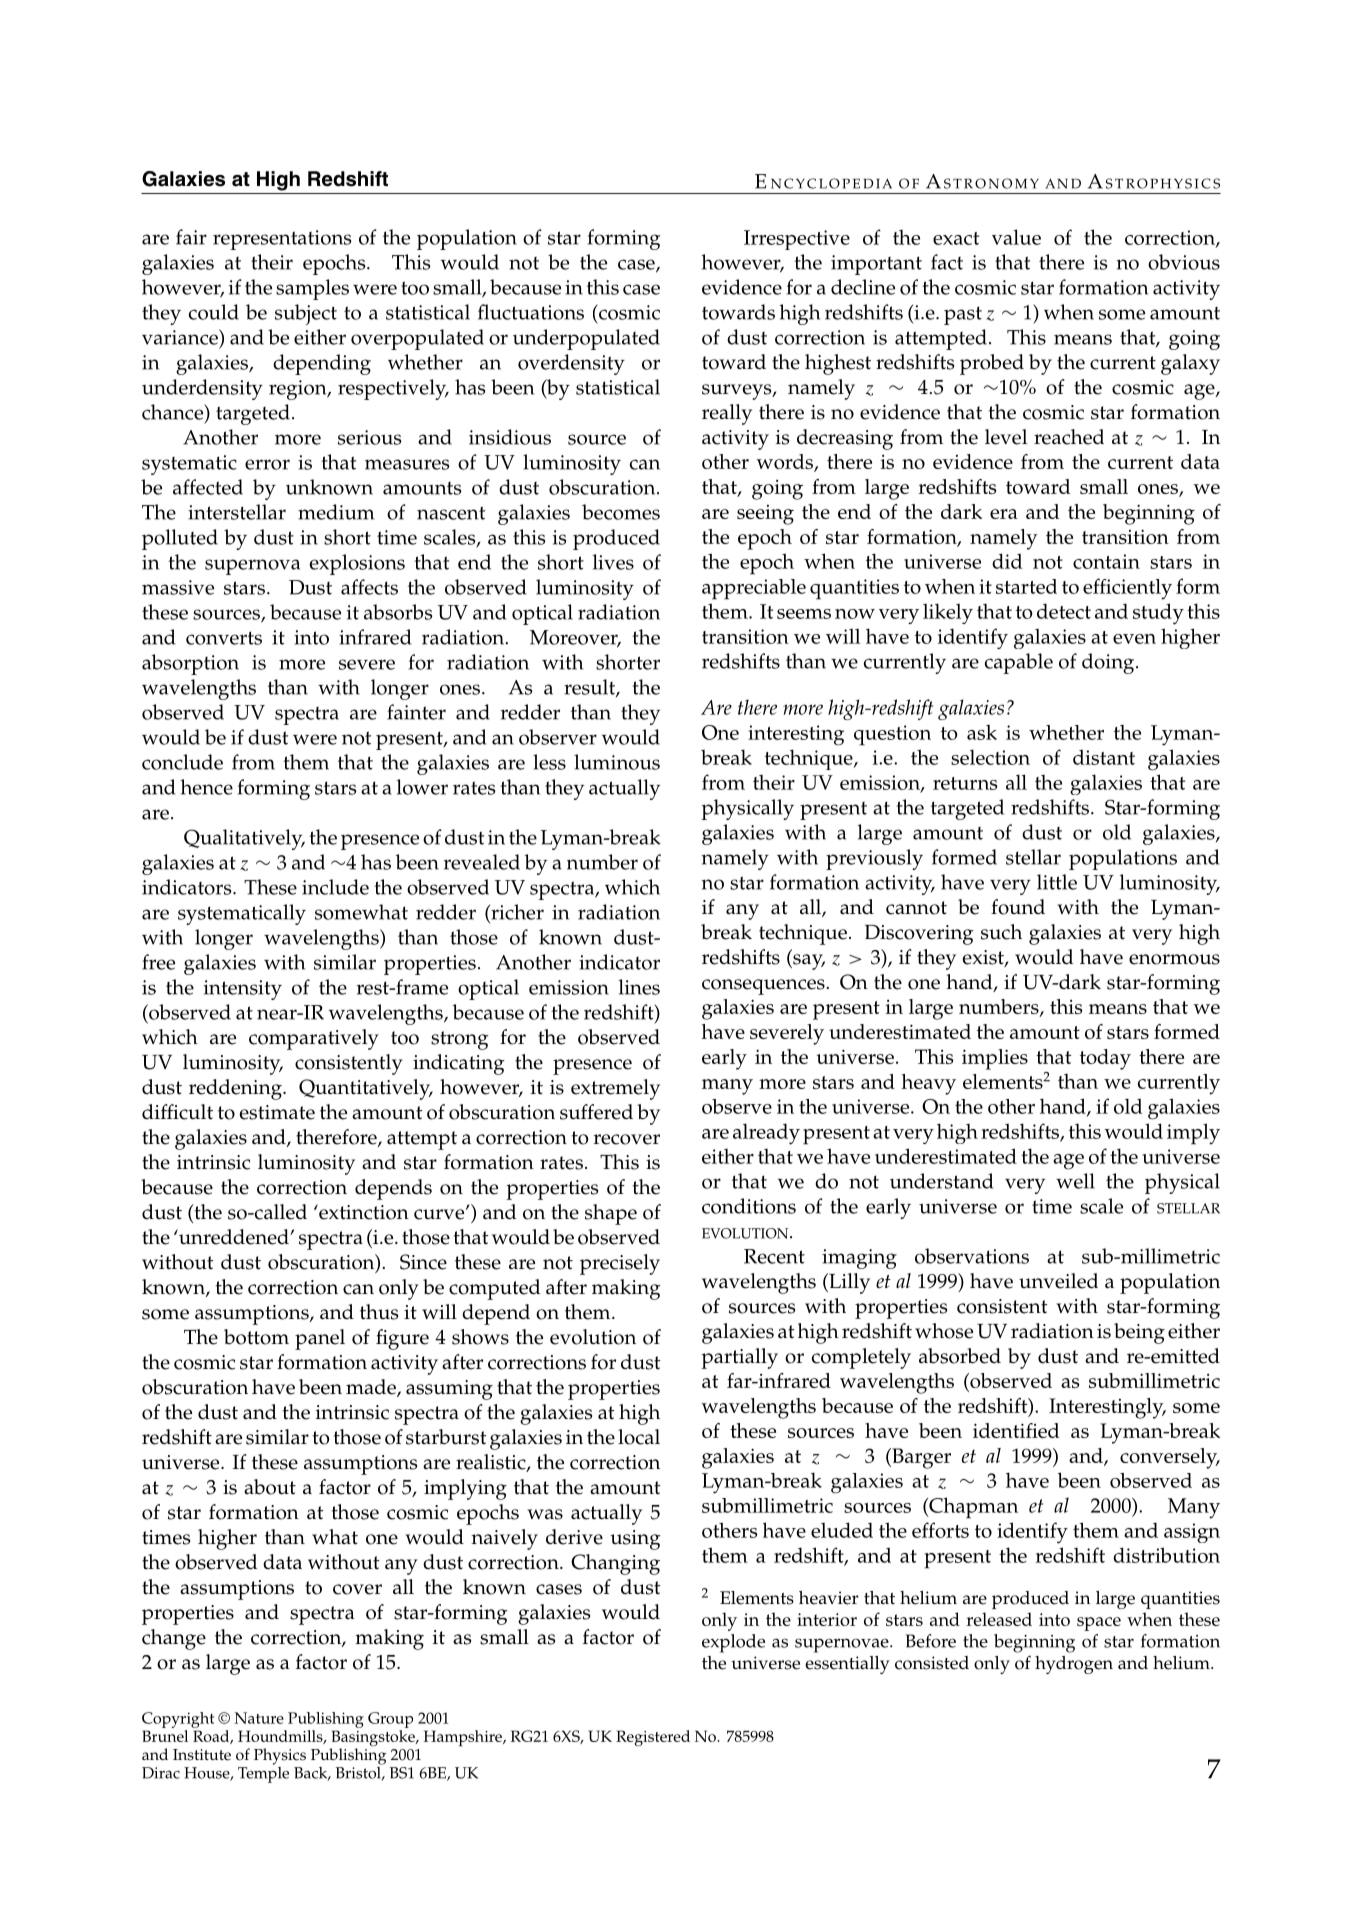 Image resolution: width=1359 pixels, height=1921 pixels. What do you see at coordinates (1105, 1059) in the image?
I see `today` at bounding box center [1105, 1059].
